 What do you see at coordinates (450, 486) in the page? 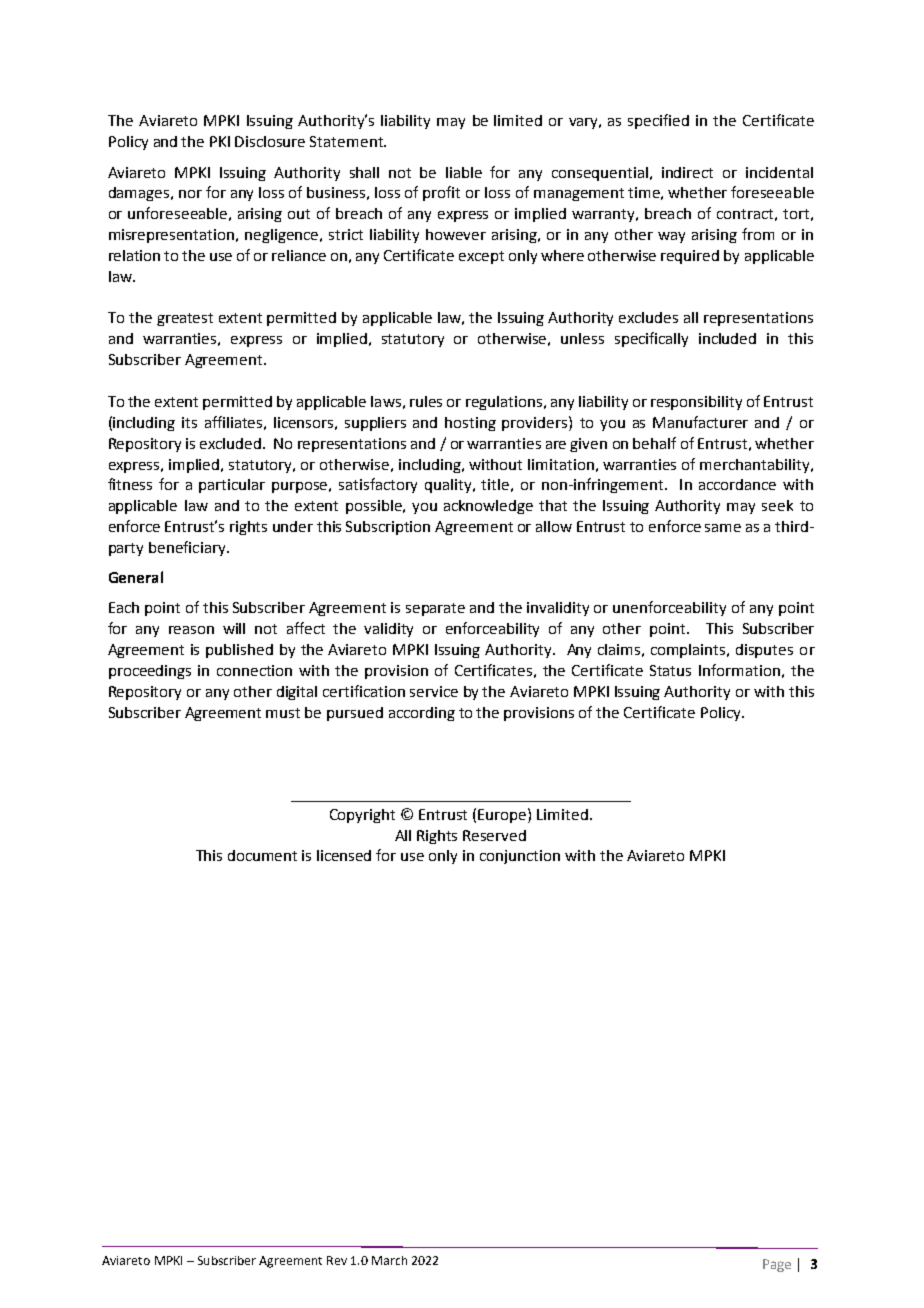
I see `quality` at bounding box center [450, 486].
